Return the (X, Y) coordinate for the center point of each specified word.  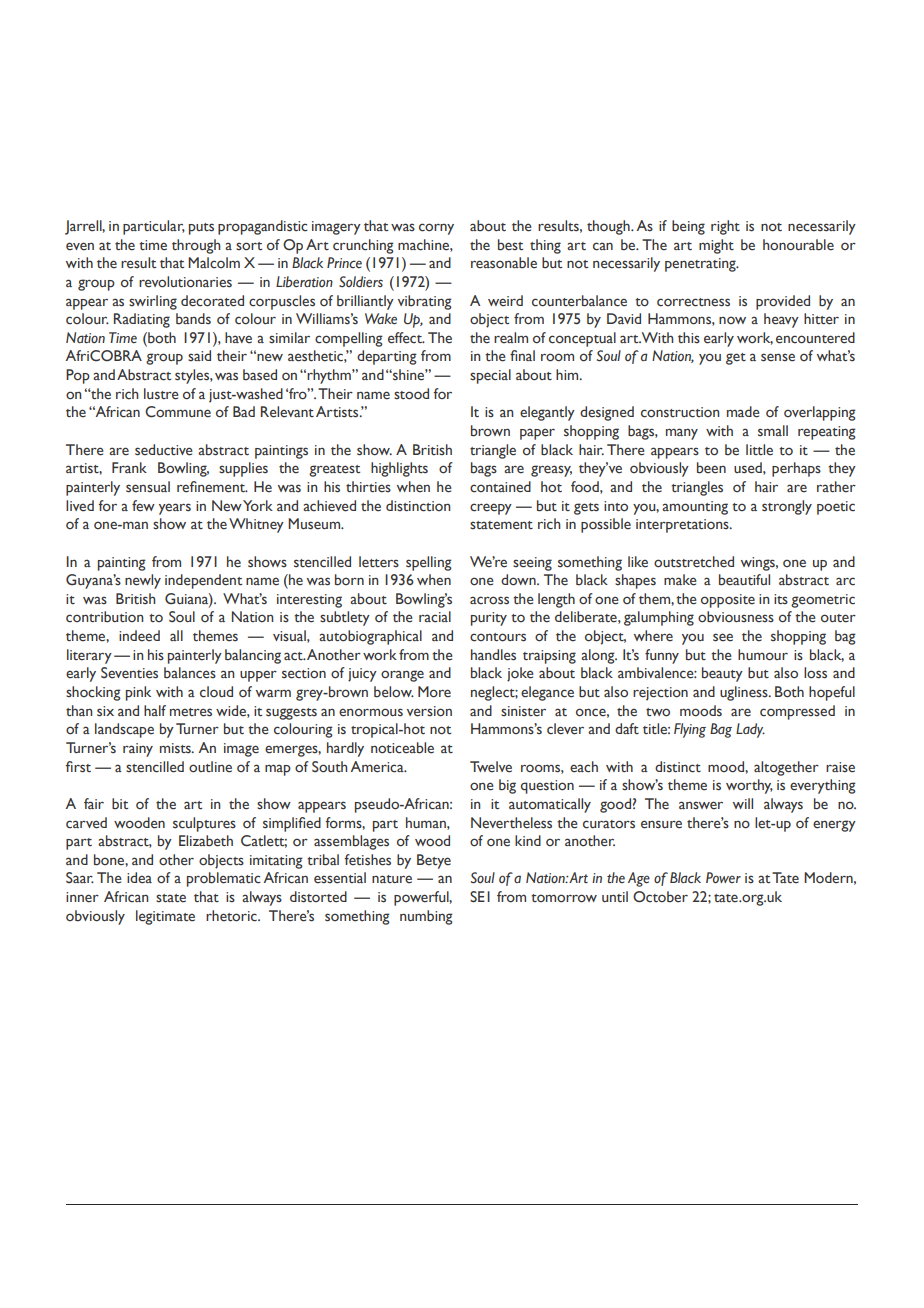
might (716, 246)
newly (143, 581)
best (510, 245)
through (196, 246)
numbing (426, 917)
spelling (429, 563)
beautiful (744, 580)
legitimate (165, 917)
